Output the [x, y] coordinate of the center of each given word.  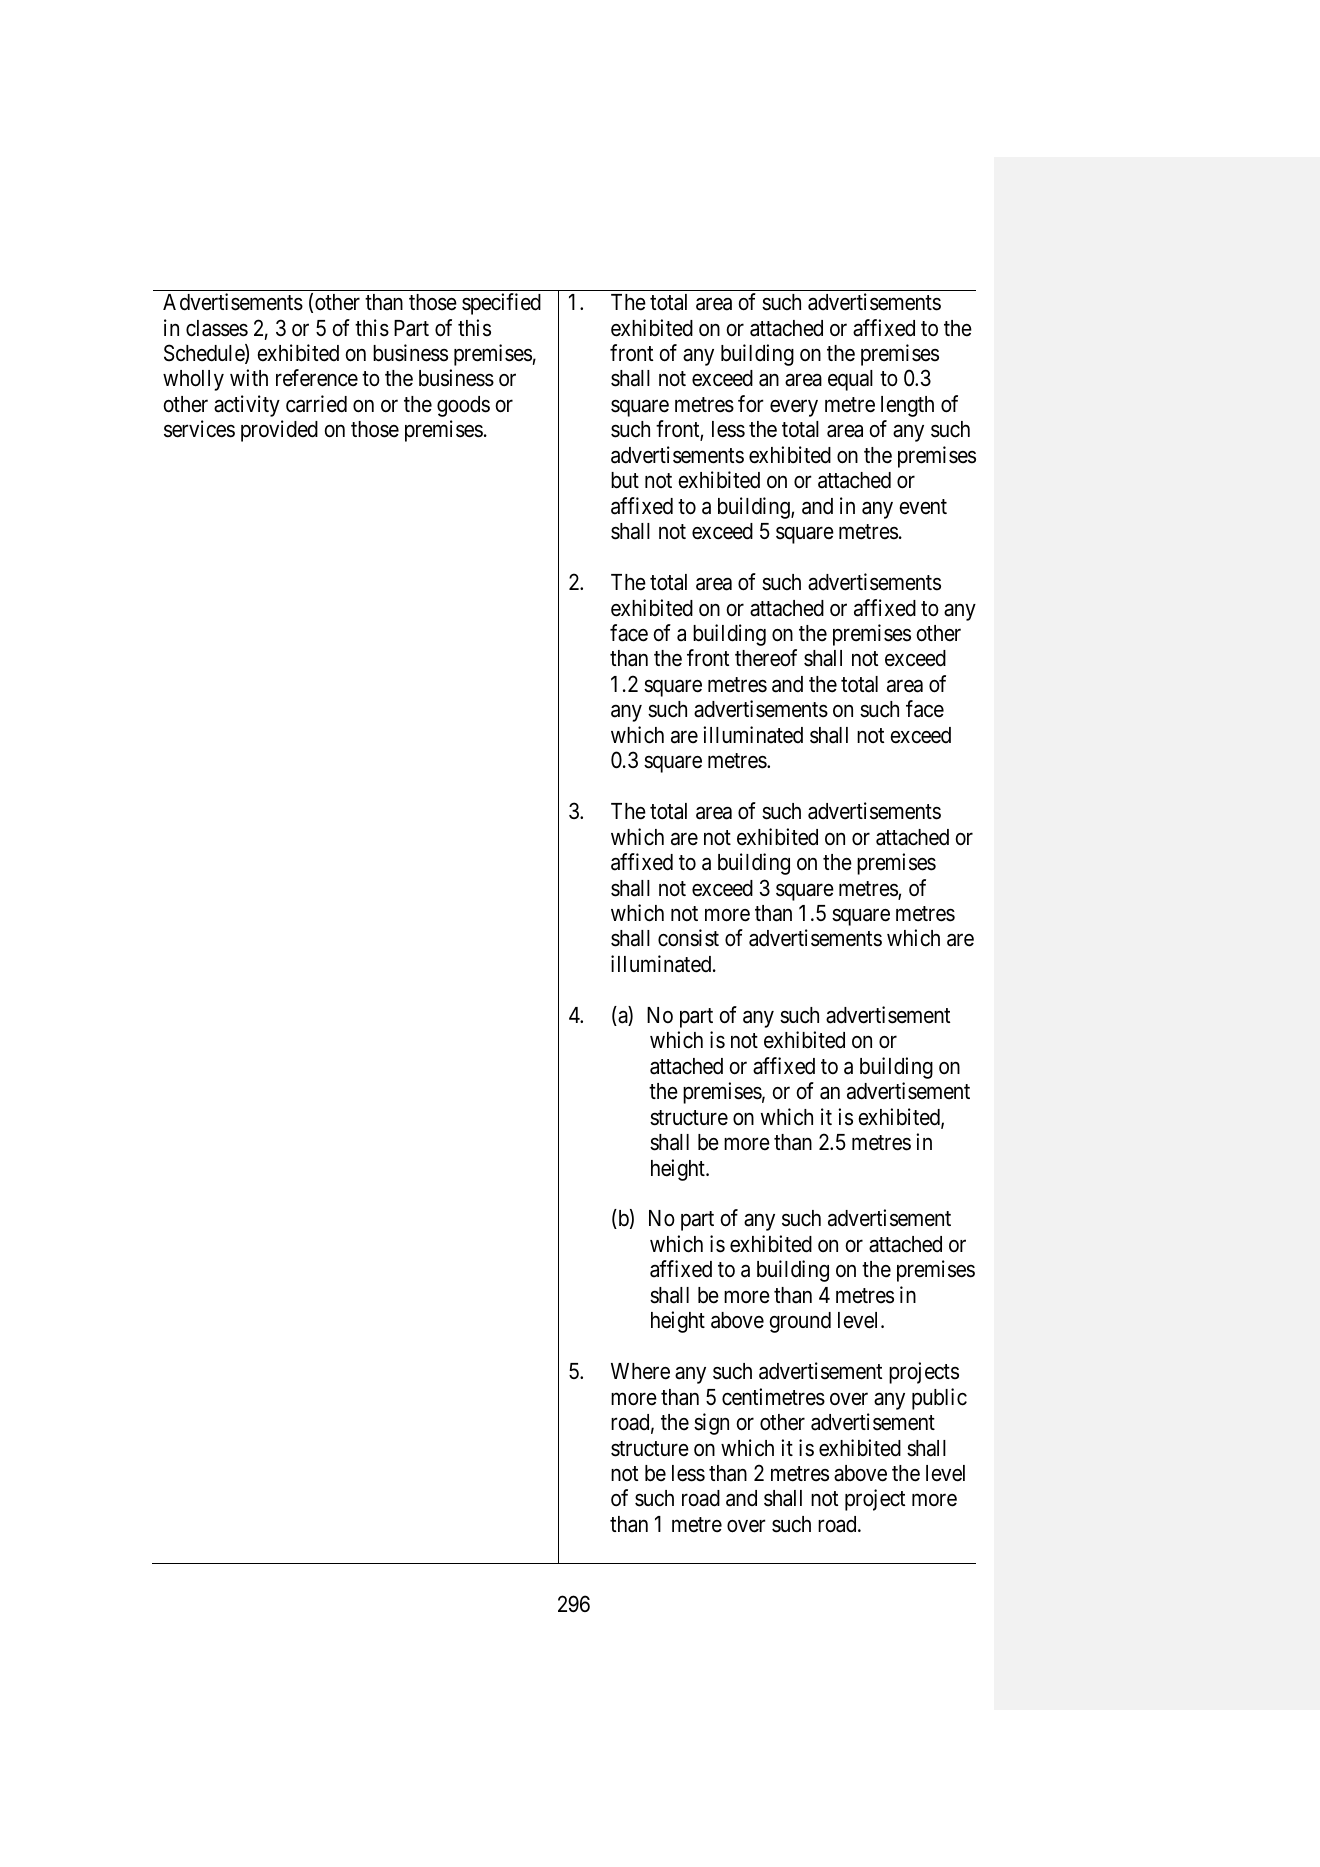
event [923, 507]
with [249, 377]
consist [688, 938]
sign [711, 1424]
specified [501, 304]
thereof [766, 658]
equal [850, 380]
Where [640, 1371]
